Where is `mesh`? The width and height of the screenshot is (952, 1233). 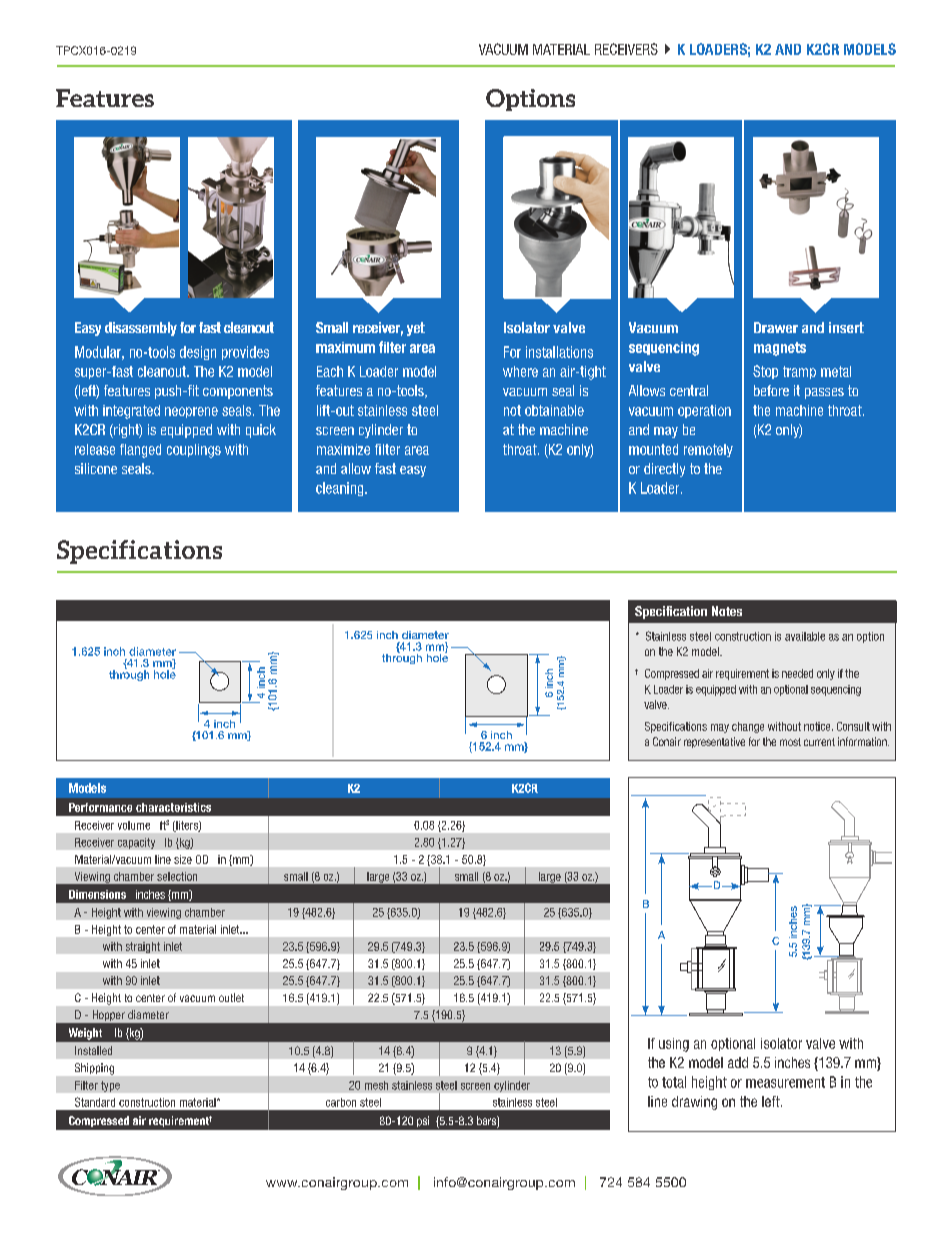
mesh is located at coordinates (376, 1085).
